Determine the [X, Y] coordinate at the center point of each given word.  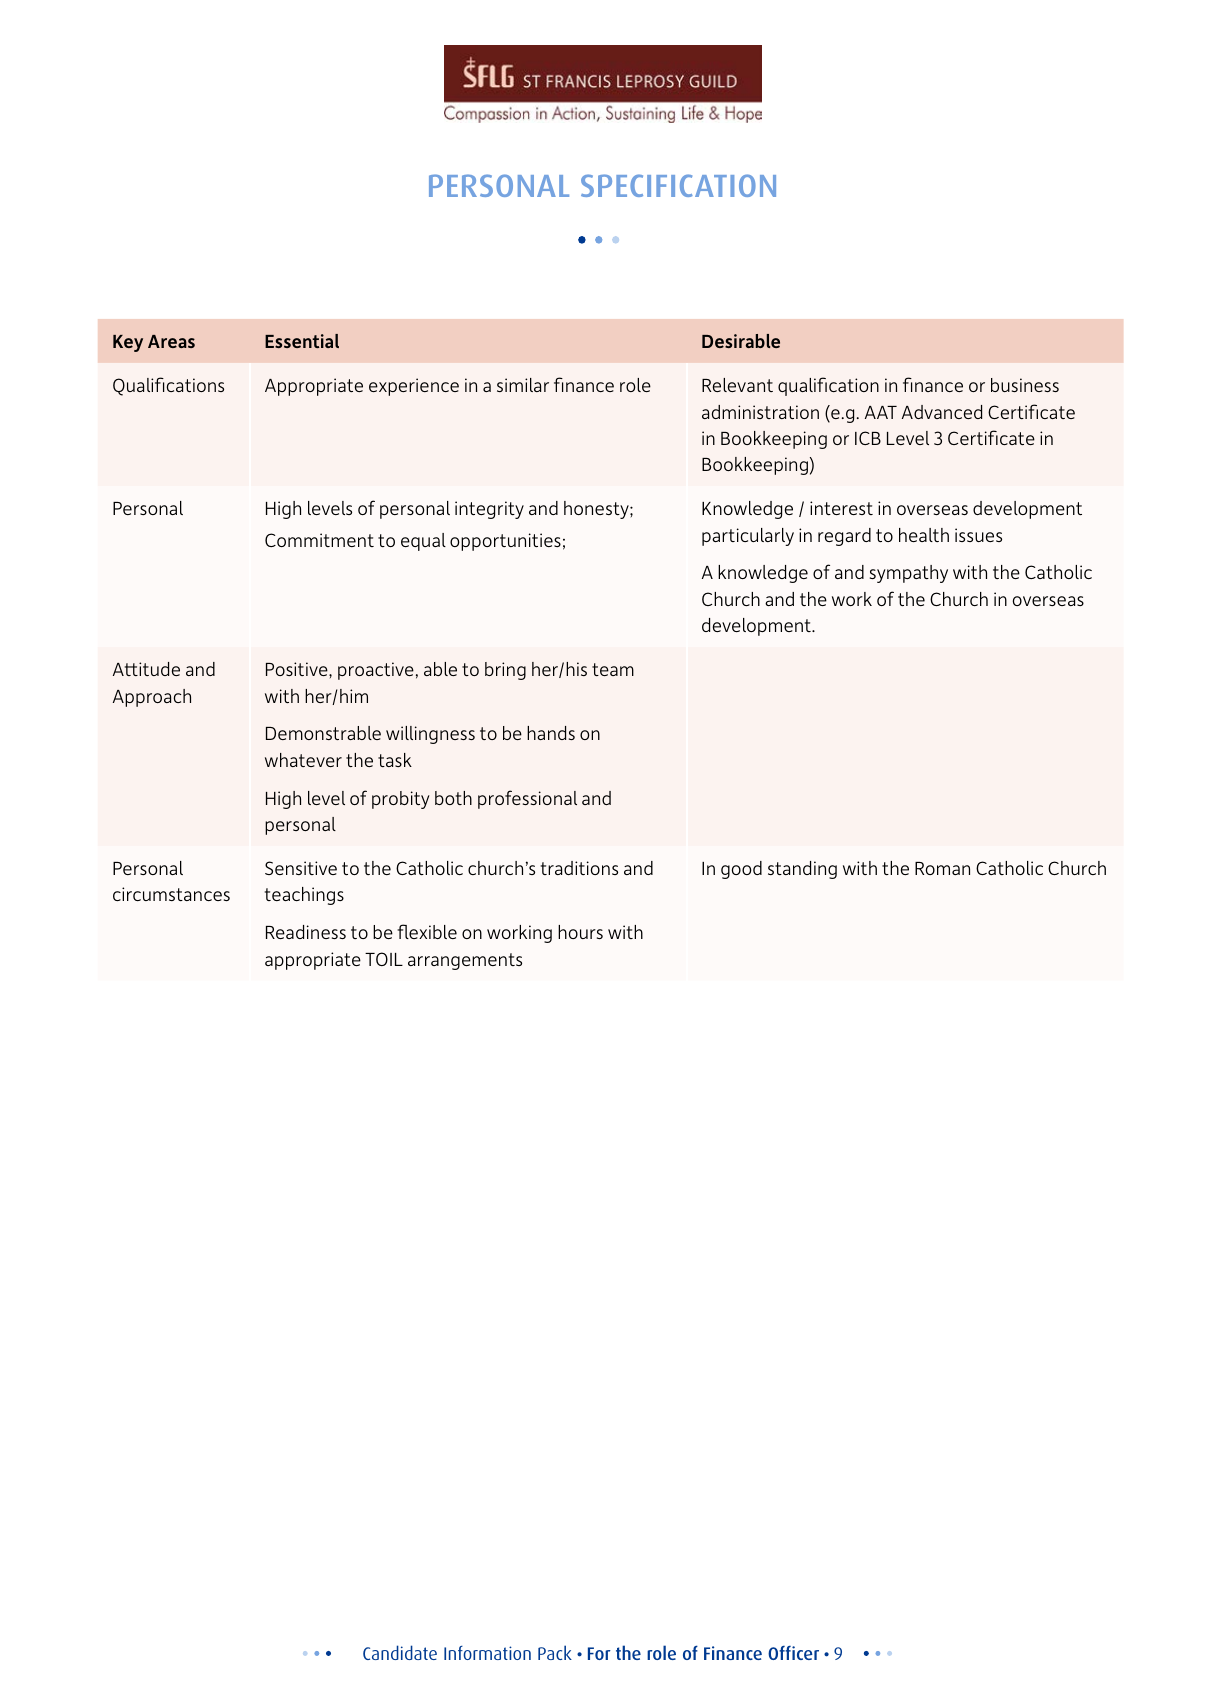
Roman [942, 868]
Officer [793, 1653]
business [1025, 385]
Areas [171, 341]
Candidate [400, 1652]
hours [580, 932]
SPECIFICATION [678, 185]
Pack [555, 1652]
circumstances [171, 894]
